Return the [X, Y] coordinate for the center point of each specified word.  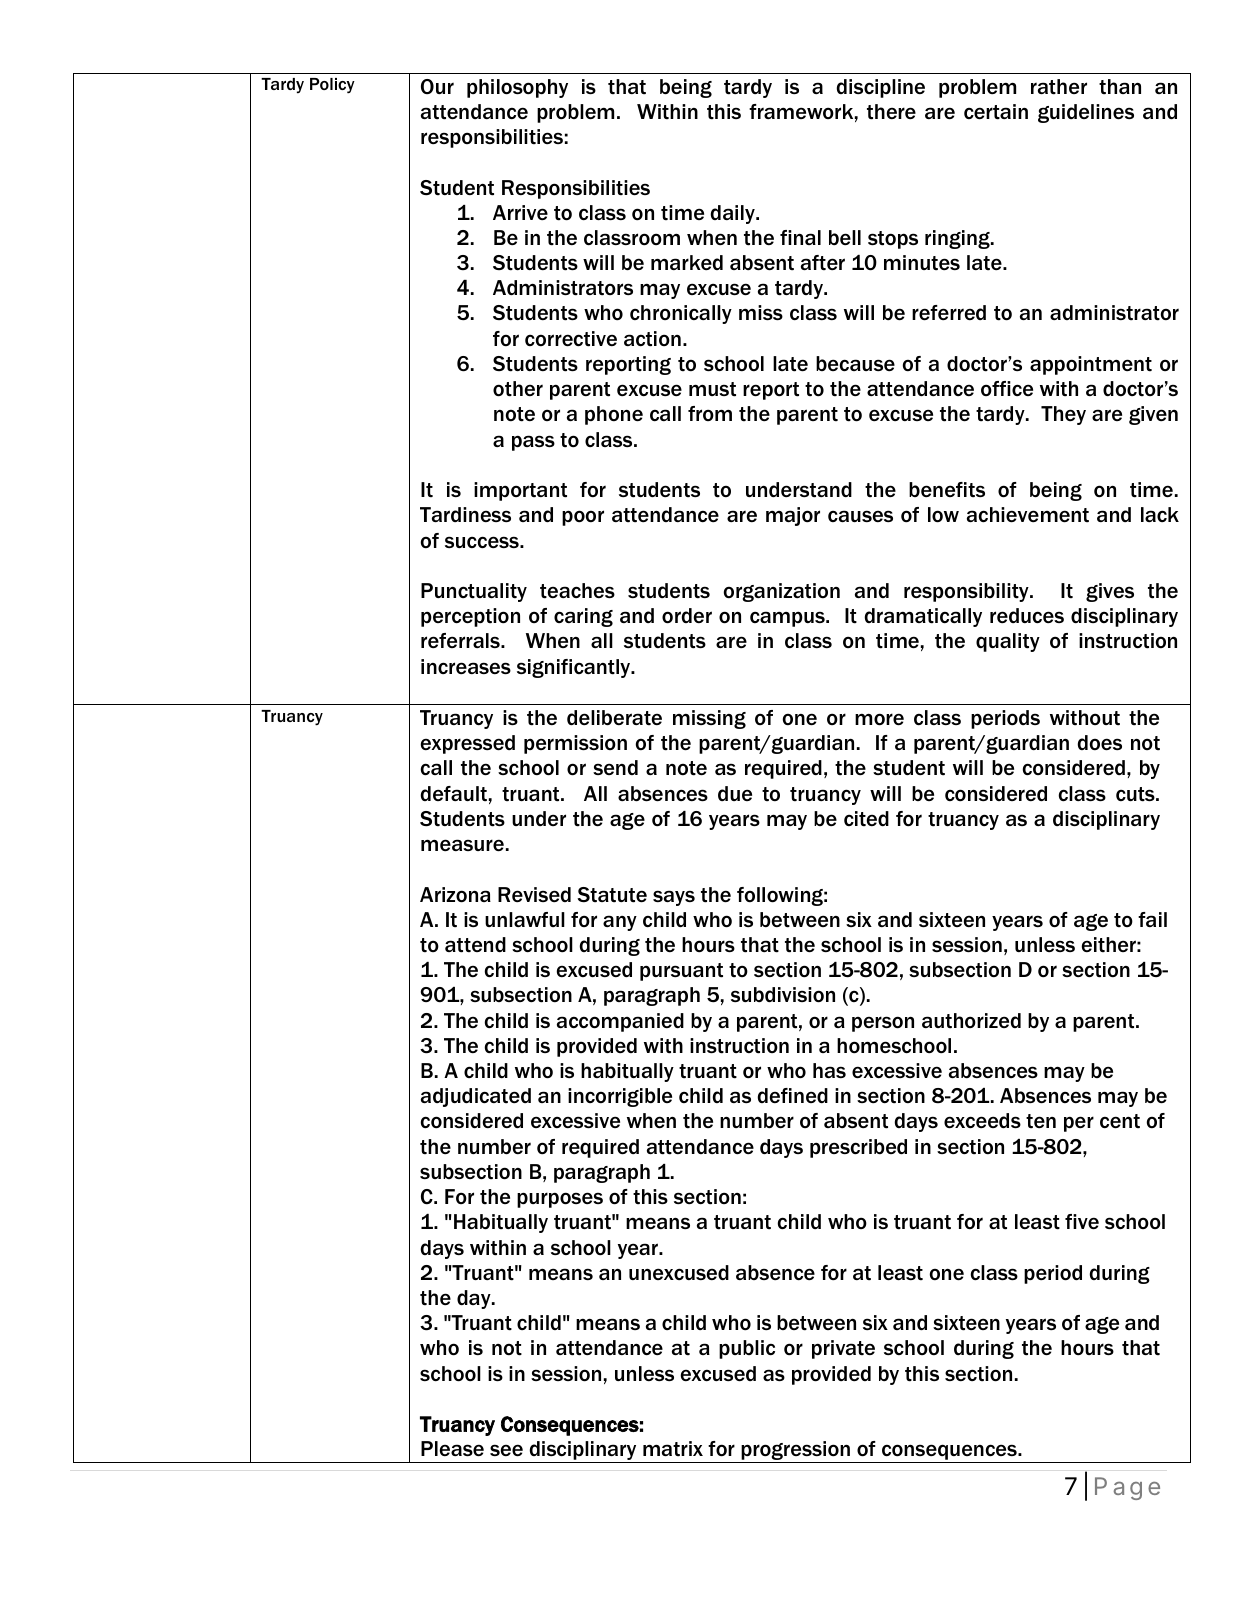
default [454, 794]
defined [793, 1095]
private [843, 1349]
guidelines [1086, 113]
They [1063, 415]
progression [795, 1452]
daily [734, 214]
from [710, 413]
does [1100, 743]
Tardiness [465, 514]
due [735, 793]
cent [1120, 1121]
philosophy [517, 88]
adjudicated [476, 1097]
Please [452, 1449]
